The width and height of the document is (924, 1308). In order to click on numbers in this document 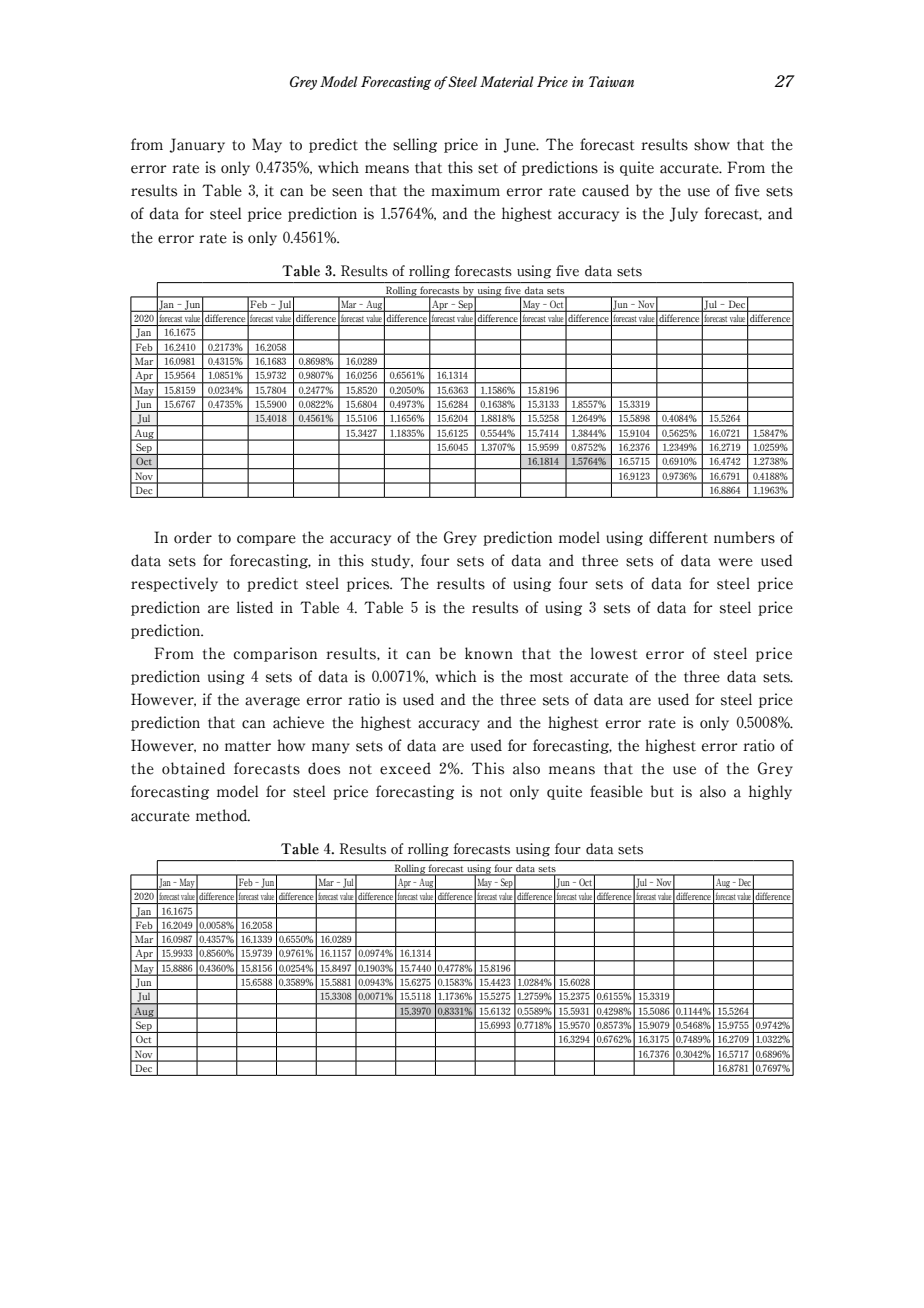, I will do `click(744, 537)`.
